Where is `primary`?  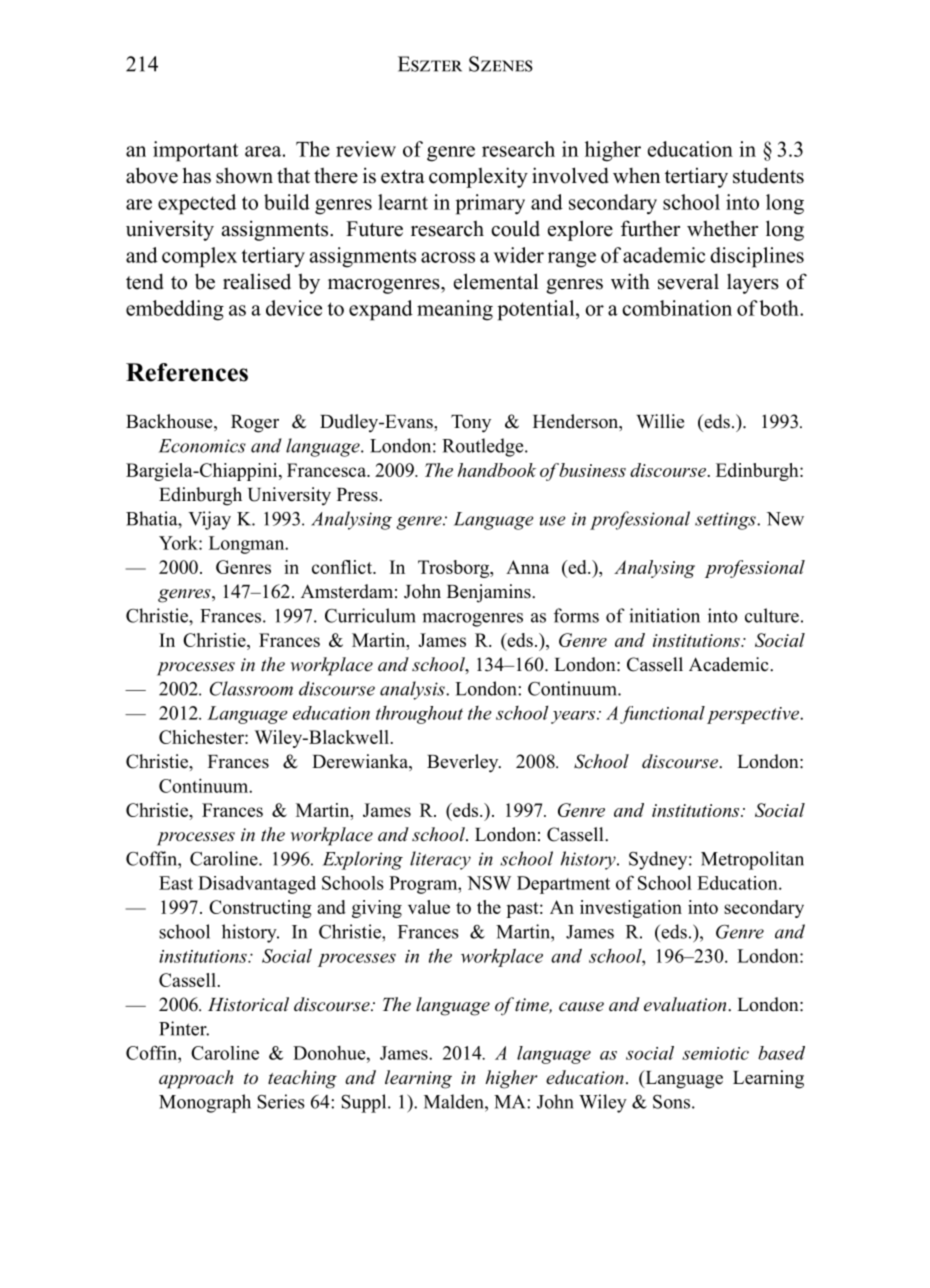 primary is located at coordinates (490, 204).
